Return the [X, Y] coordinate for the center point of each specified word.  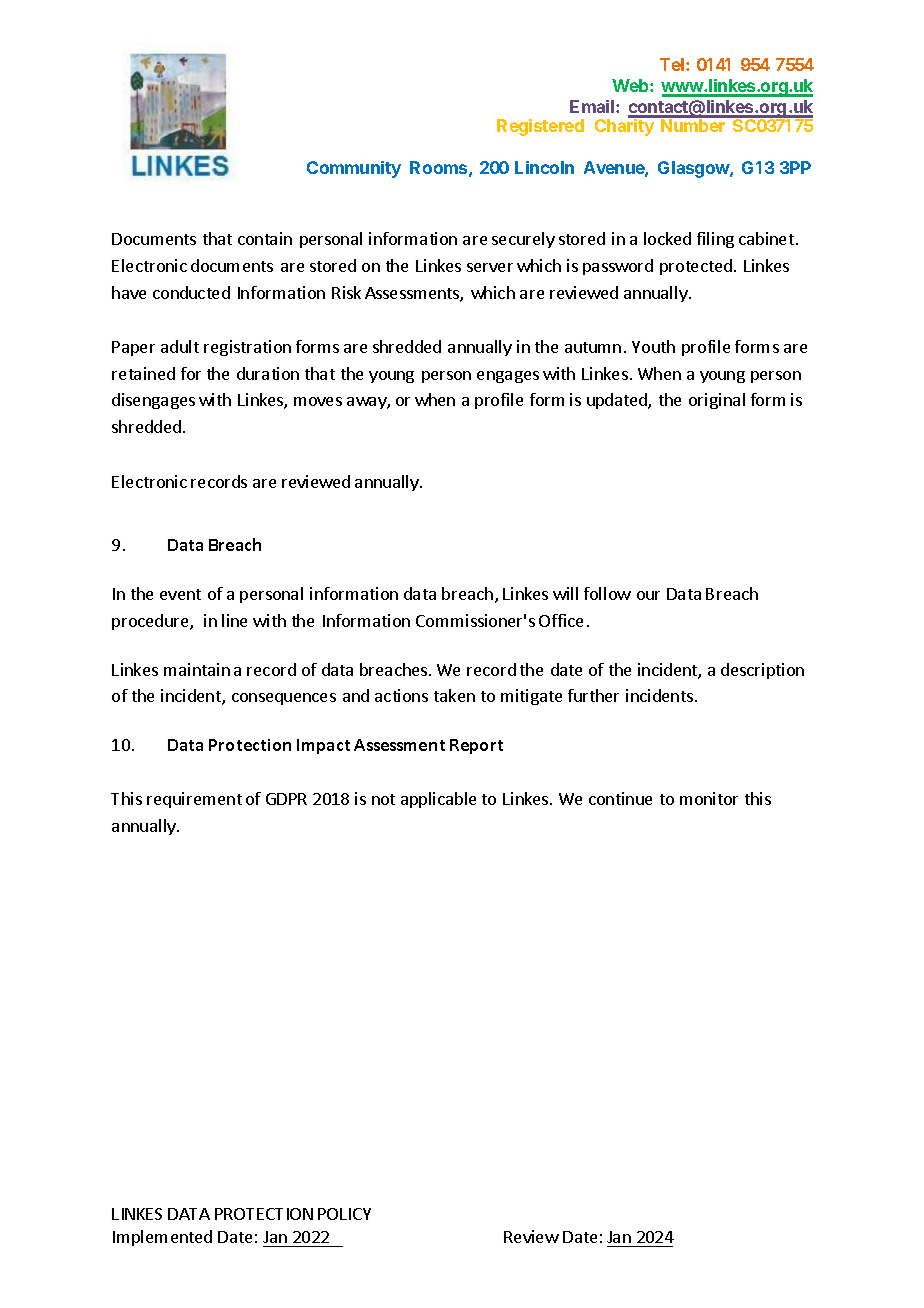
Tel [673, 64]
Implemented [162, 1238]
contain [265, 238]
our [648, 595]
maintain [197, 669]
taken [454, 695]
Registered [540, 127]
